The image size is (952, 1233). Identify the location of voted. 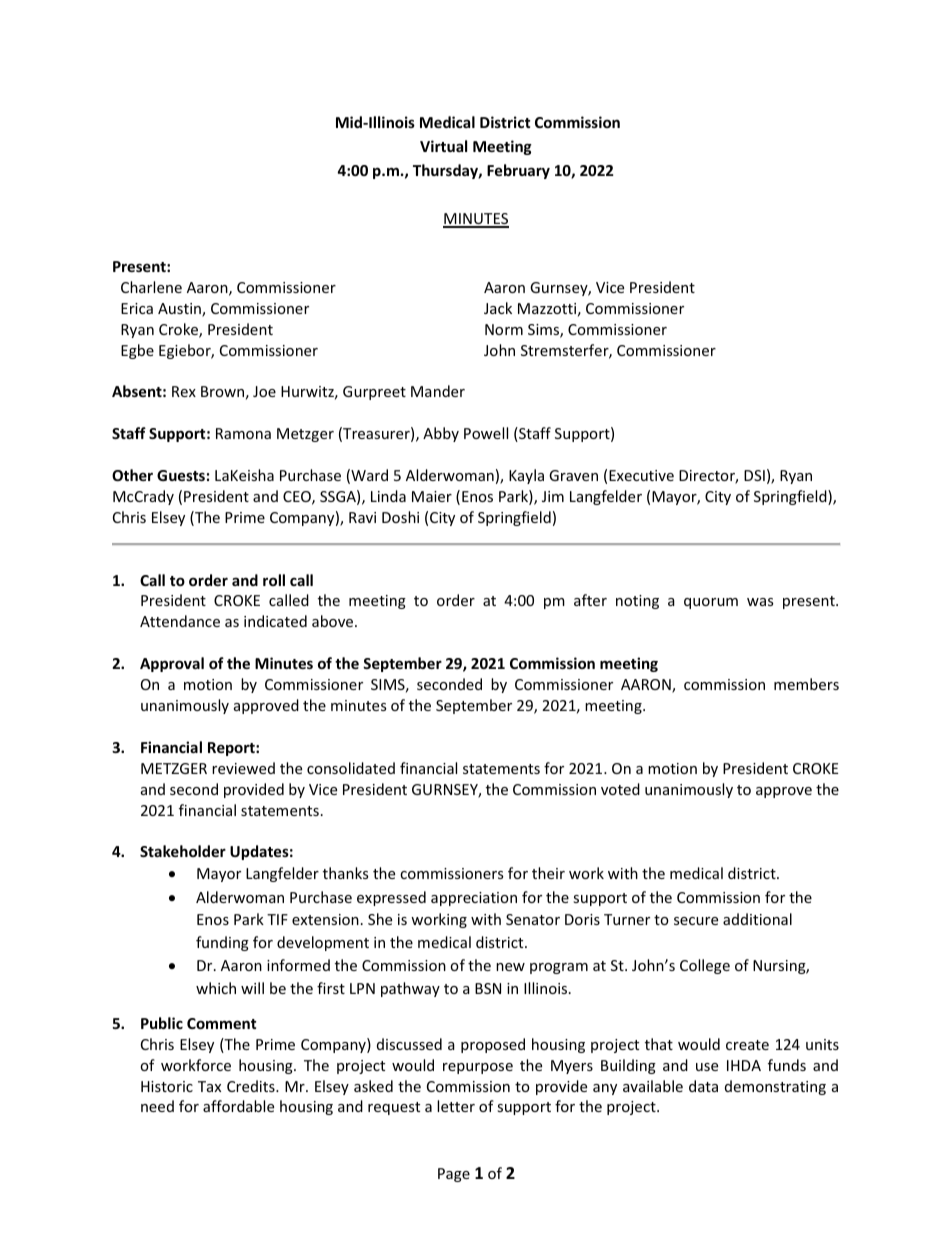
(620, 789).
